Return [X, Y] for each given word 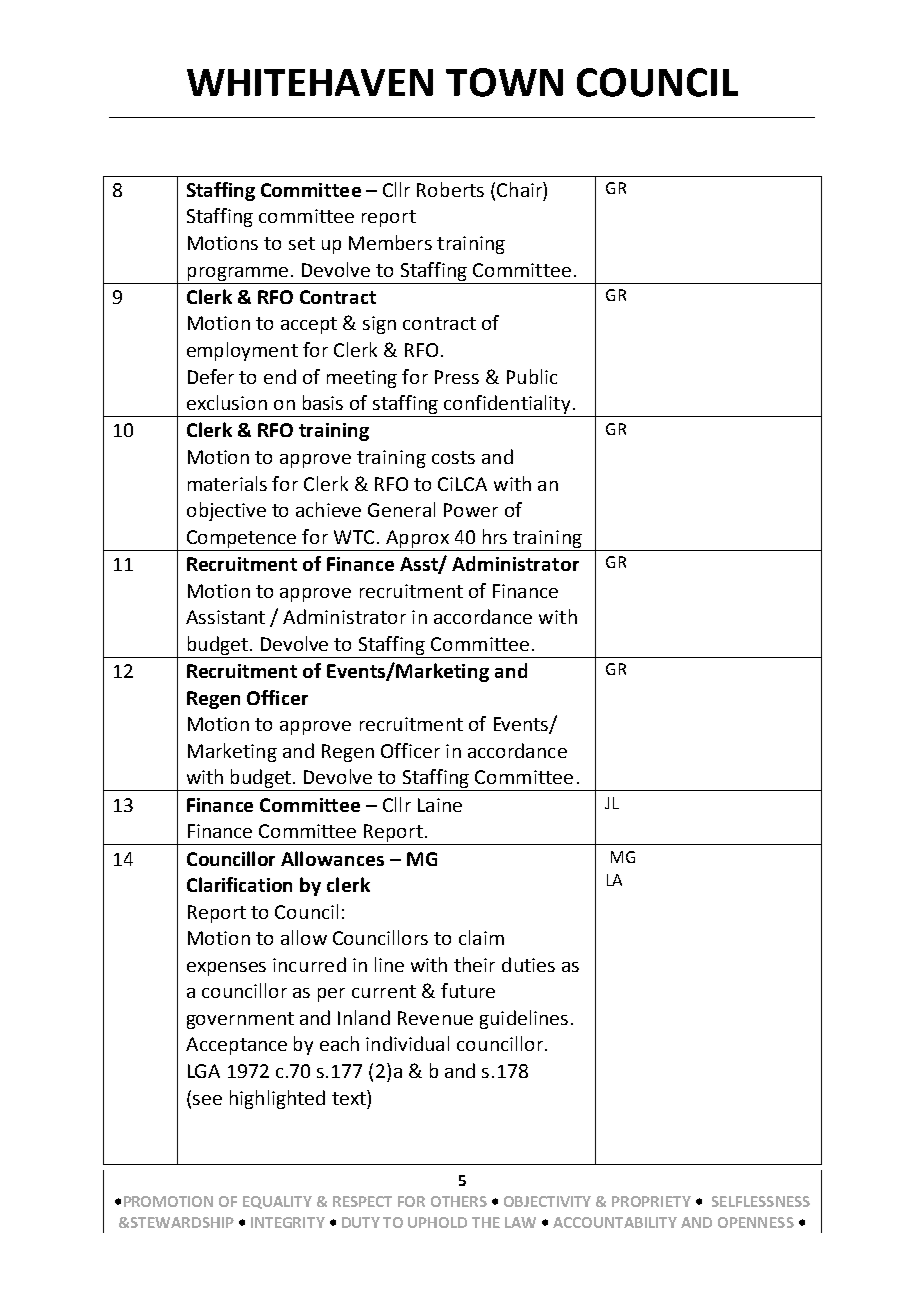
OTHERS [459, 1201]
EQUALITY [277, 1202]
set [302, 243]
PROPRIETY [651, 1201]
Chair [520, 189]
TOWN [504, 82]
